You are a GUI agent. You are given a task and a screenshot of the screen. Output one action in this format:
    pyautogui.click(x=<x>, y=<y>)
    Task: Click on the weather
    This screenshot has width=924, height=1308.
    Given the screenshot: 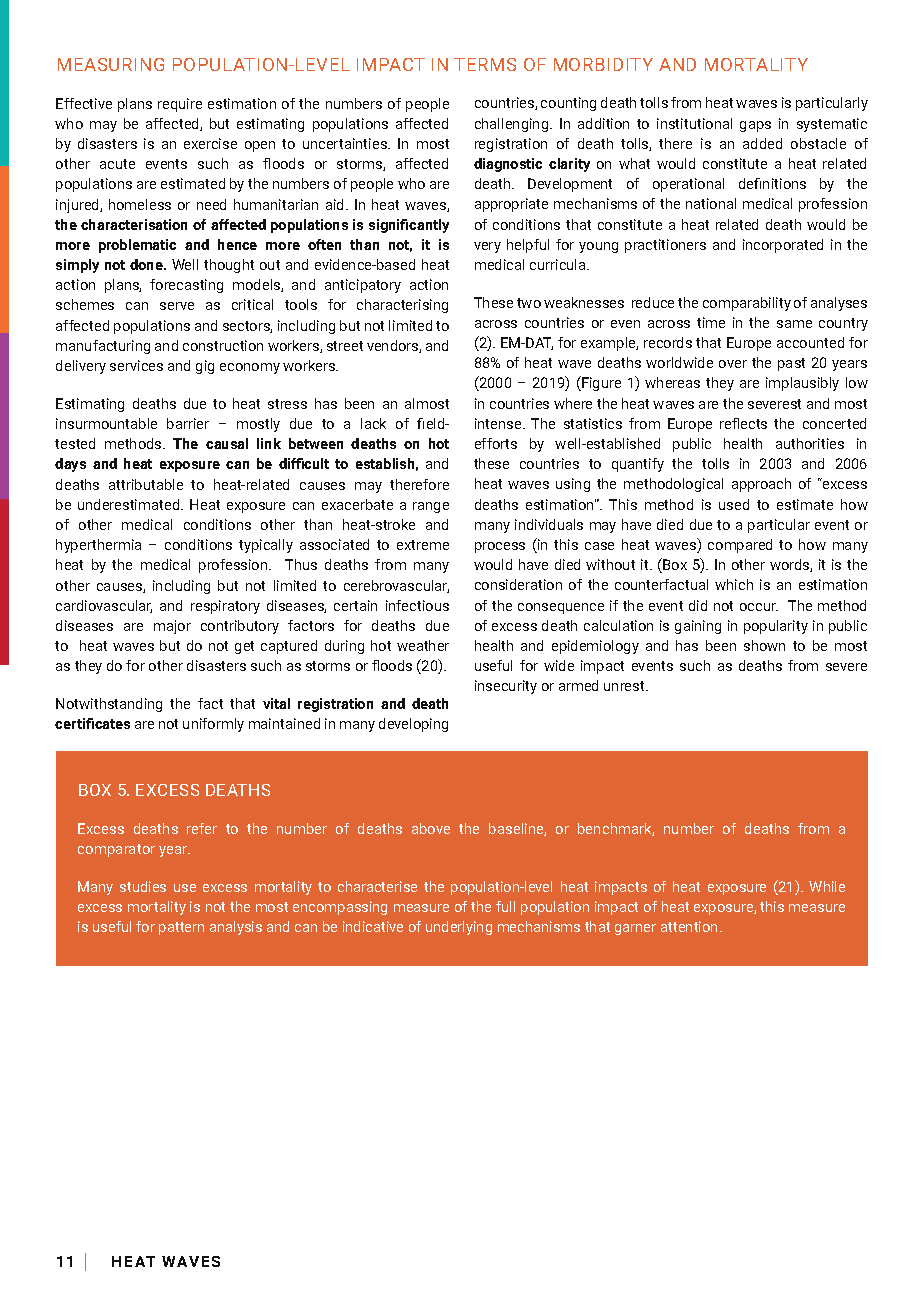 What is the action you would take?
    pyautogui.click(x=423, y=645)
